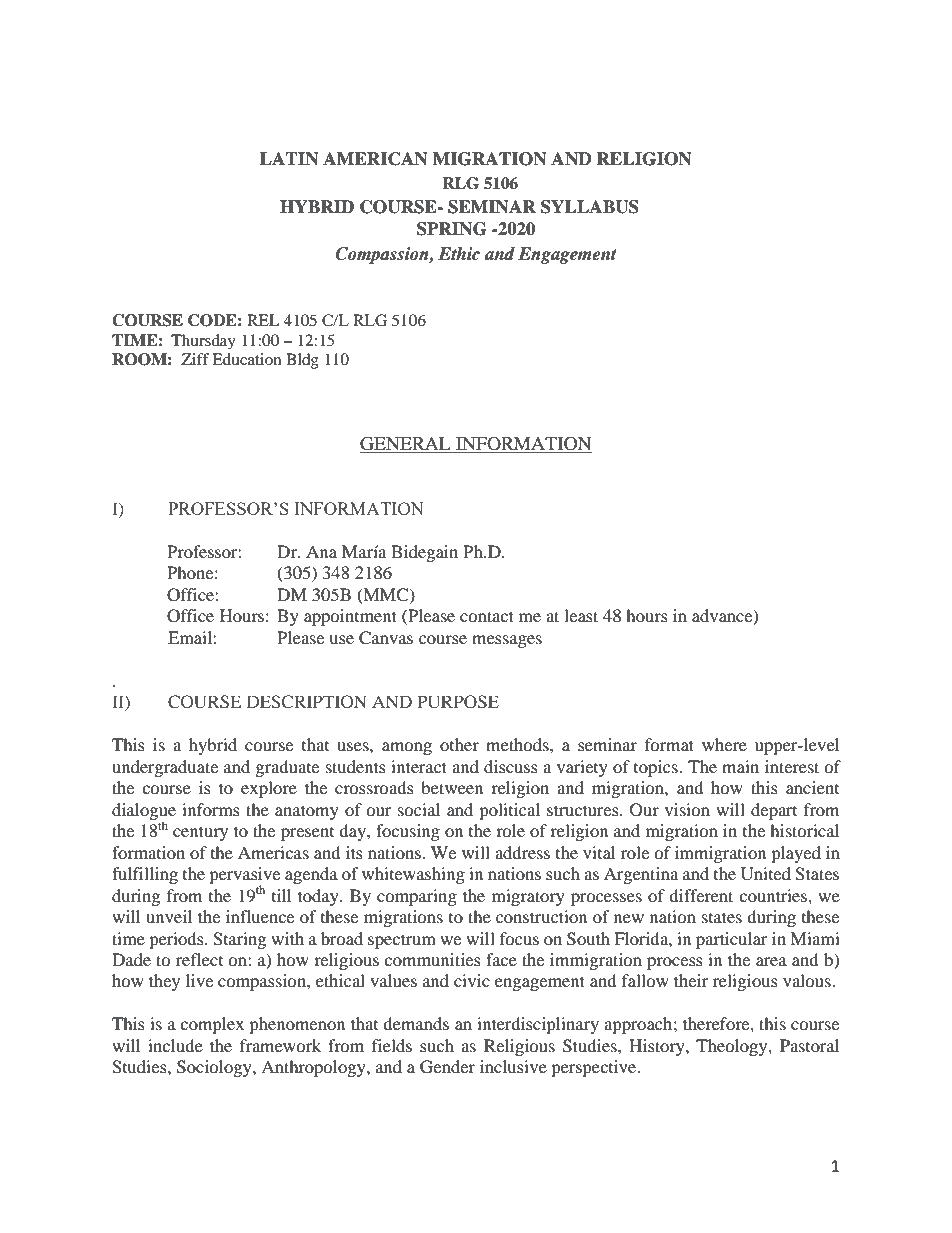 The image size is (952, 1233). Describe the element at coordinates (487, 616) in the document. I see `contact` at that location.
